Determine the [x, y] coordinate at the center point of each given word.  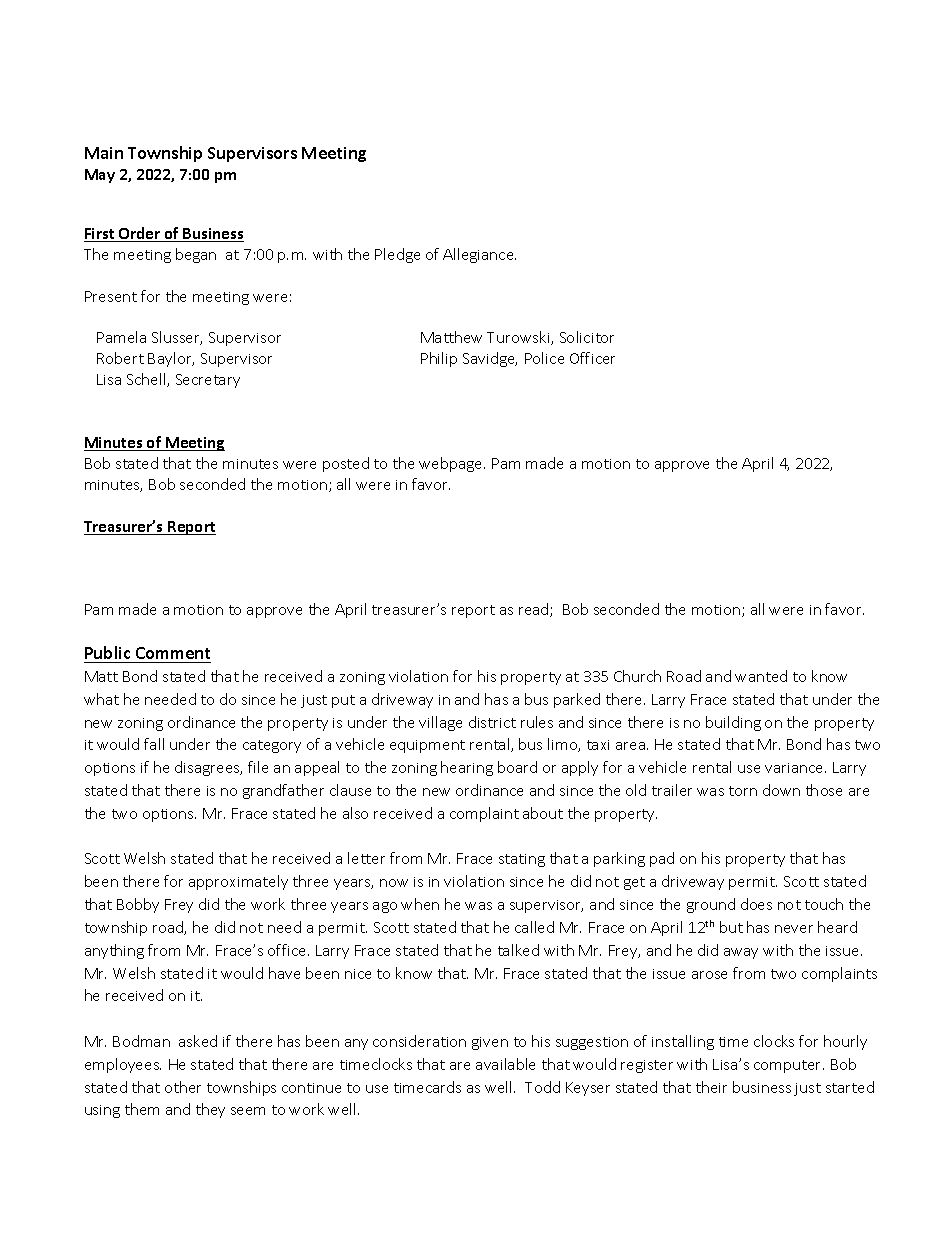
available [505, 1064]
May [100, 176]
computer [789, 1066]
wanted [761, 676]
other [183, 1087]
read [535, 610]
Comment [173, 653]
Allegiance [479, 255]
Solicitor [587, 337]
